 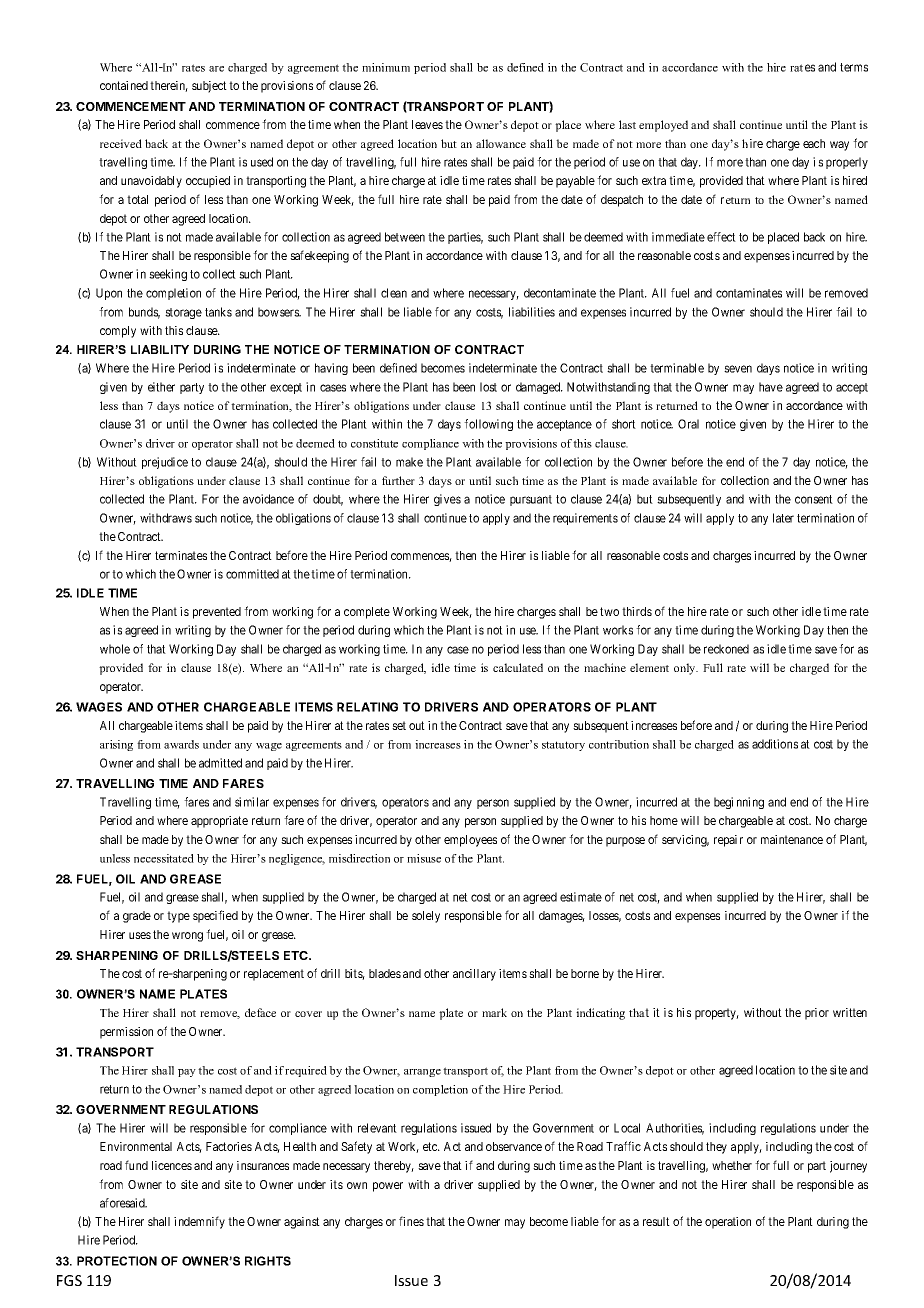 What do you see at coordinates (728, 1223) in the screenshot?
I see `operation` at bounding box center [728, 1223].
